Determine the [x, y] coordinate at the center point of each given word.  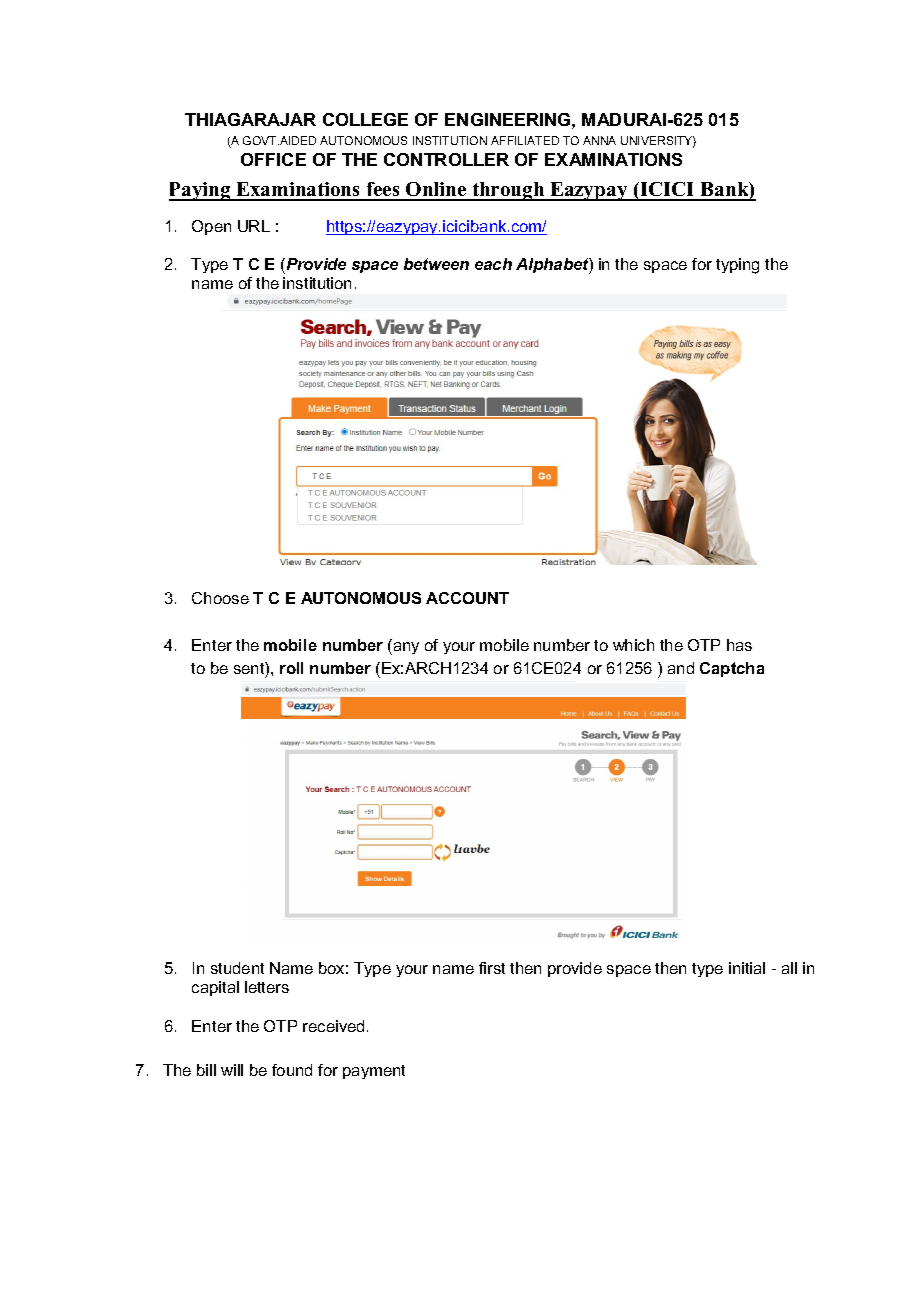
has [739, 645]
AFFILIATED [525, 140]
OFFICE [273, 159]
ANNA [599, 140]
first [492, 968]
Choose [220, 598]
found [292, 1070]
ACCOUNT [467, 598]
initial [747, 968]
